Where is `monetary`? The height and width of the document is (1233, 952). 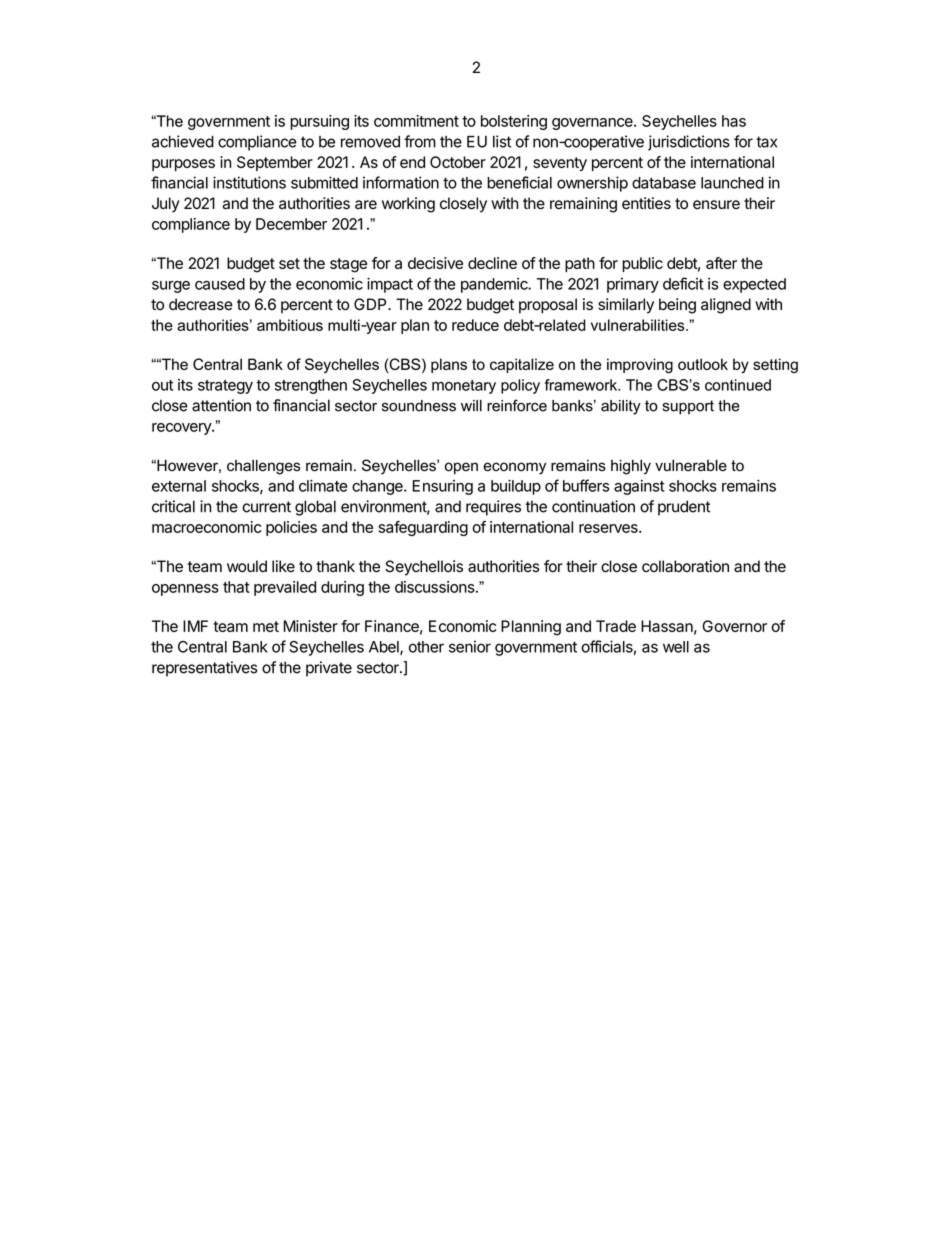 monetary is located at coordinates (464, 387).
